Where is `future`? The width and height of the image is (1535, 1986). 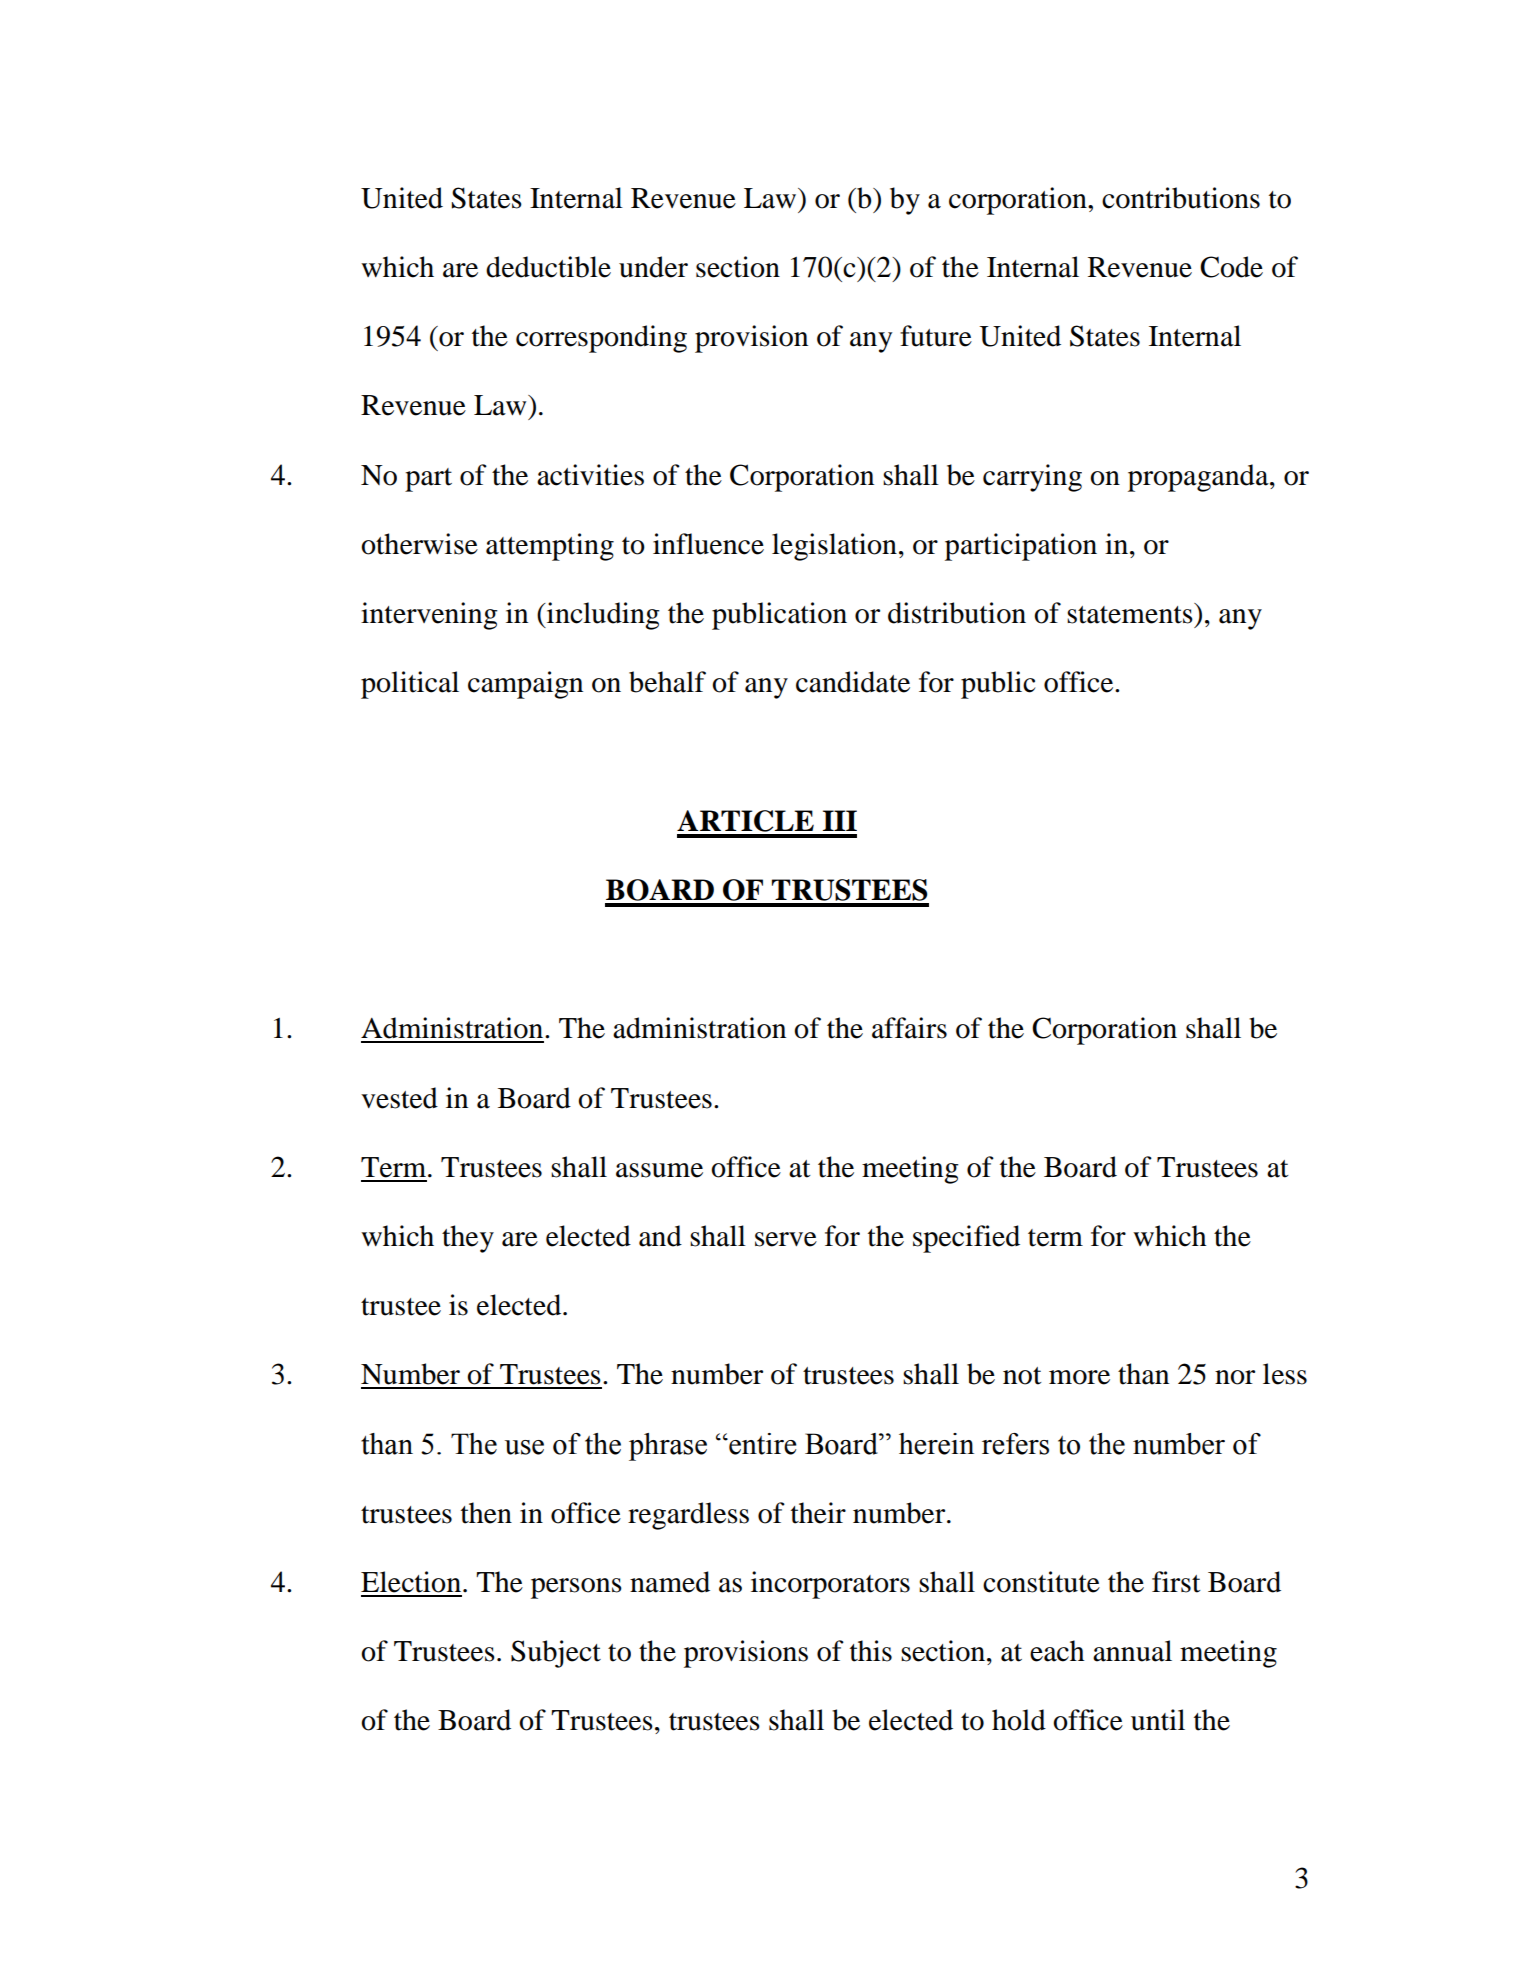 future is located at coordinates (936, 336).
